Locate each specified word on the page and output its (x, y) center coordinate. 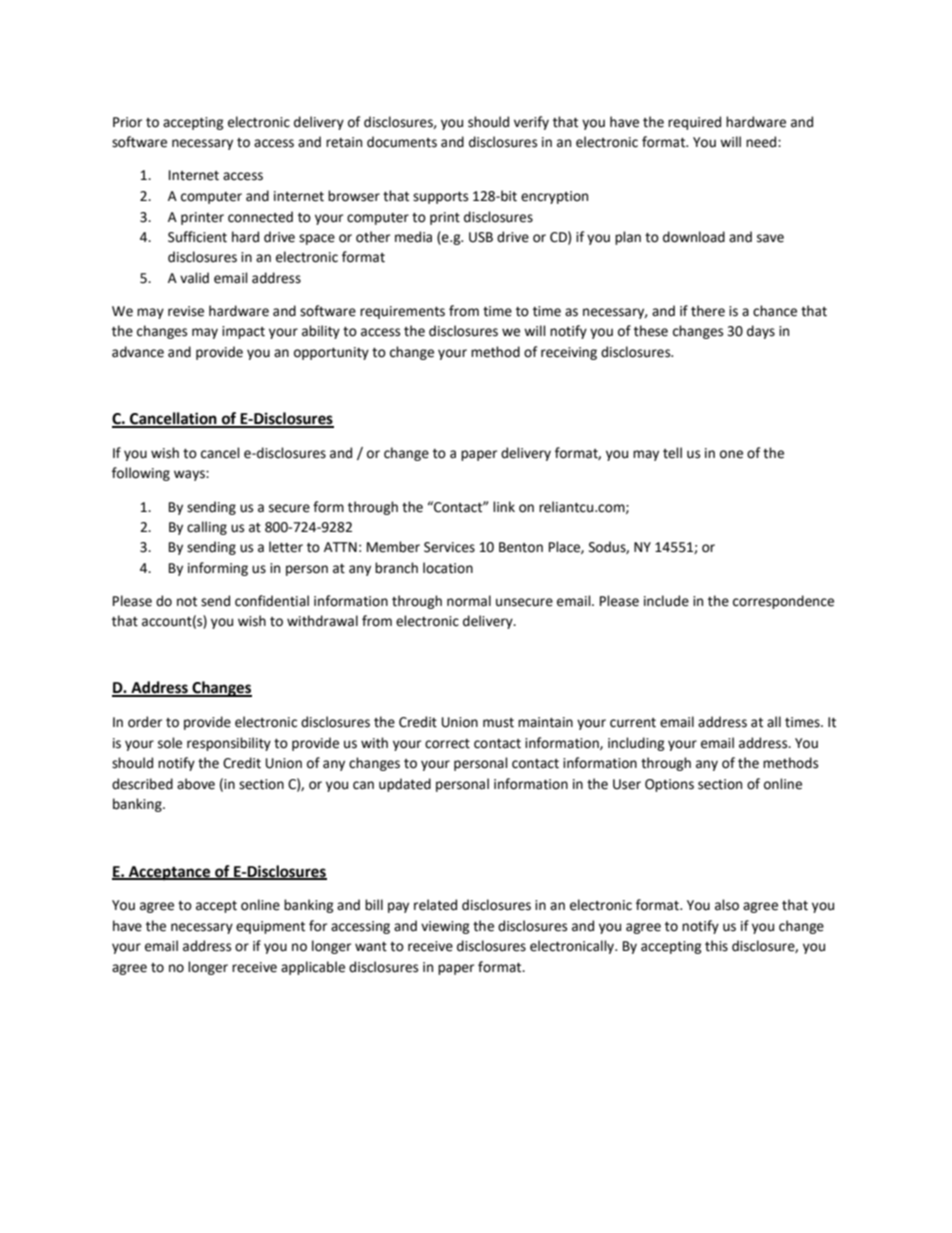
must (498, 723)
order (145, 722)
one (731, 454)
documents (402, 142)
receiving (569, 353)
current (633, 723)
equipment (270, 927)
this (716, 946)
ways (190, 475)
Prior (127, 122)
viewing (445, 927)
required (694, 123)
